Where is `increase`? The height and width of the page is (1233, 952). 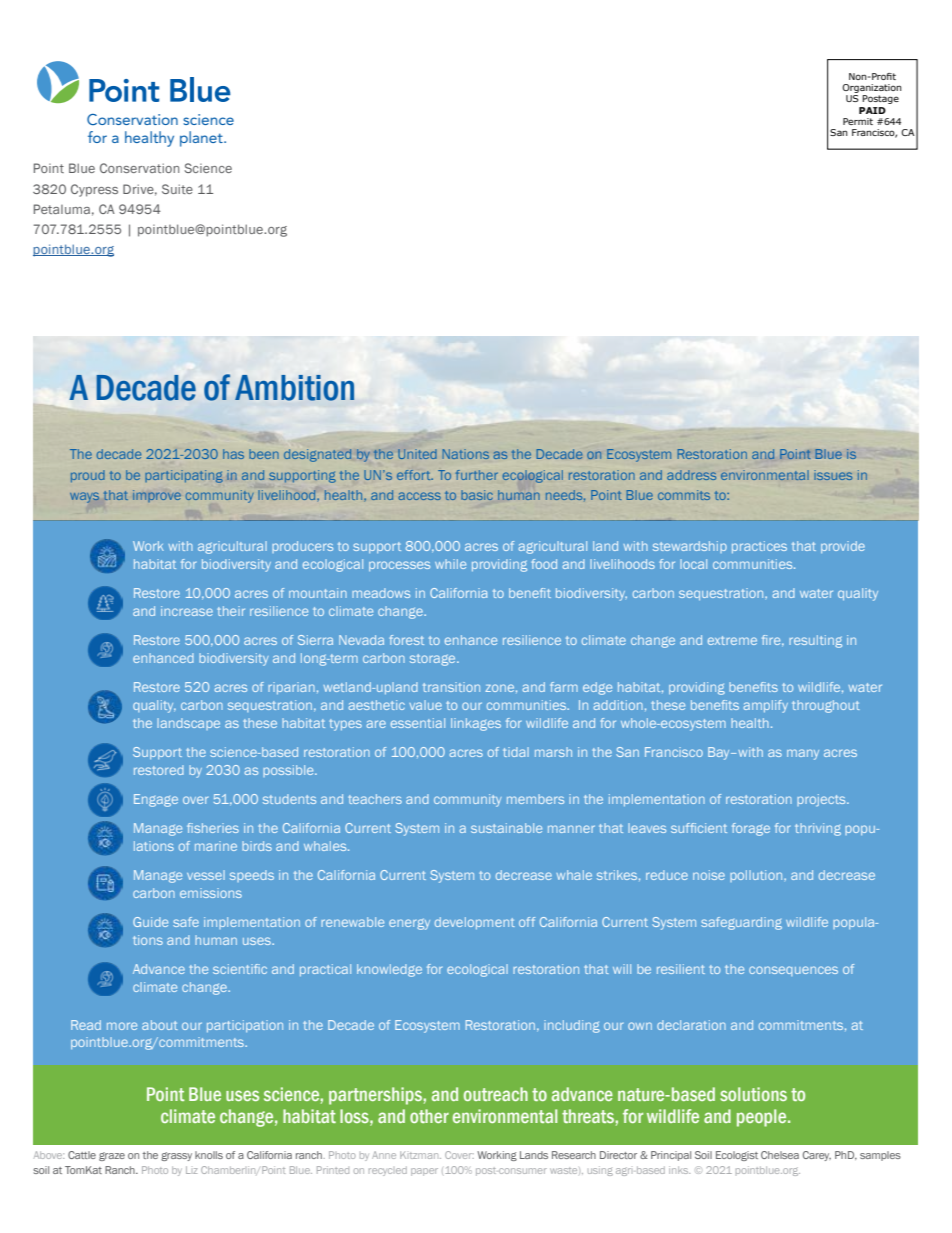 increase is located at coordinates (187, 611).
